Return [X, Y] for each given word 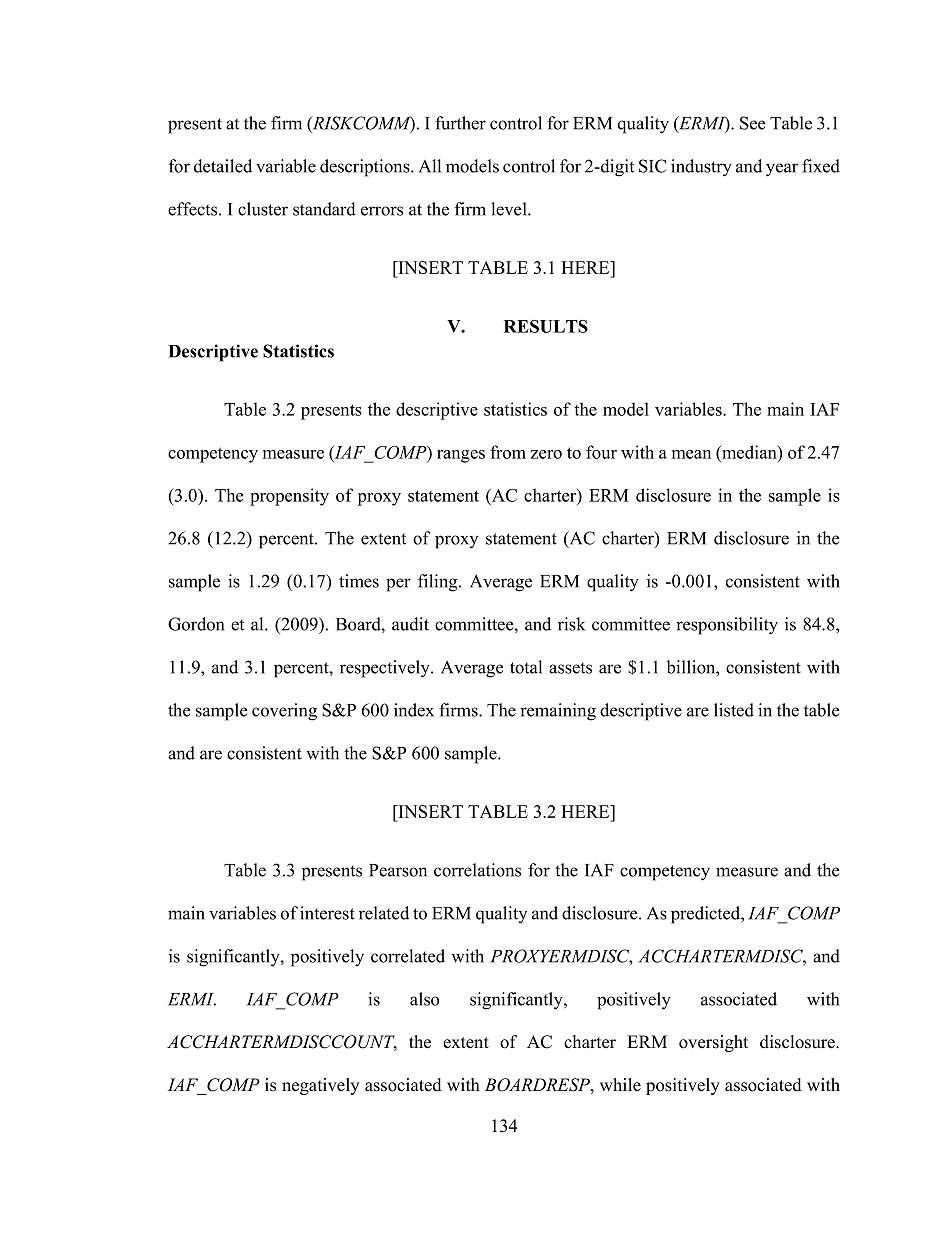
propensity [289, 497]
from [508, 452]
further [460, 123]
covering [284, 712]
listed [734, 710]
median [749, 452]
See [753, 123]
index [414, 710]
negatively [320, 1086]
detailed [223, 166]
